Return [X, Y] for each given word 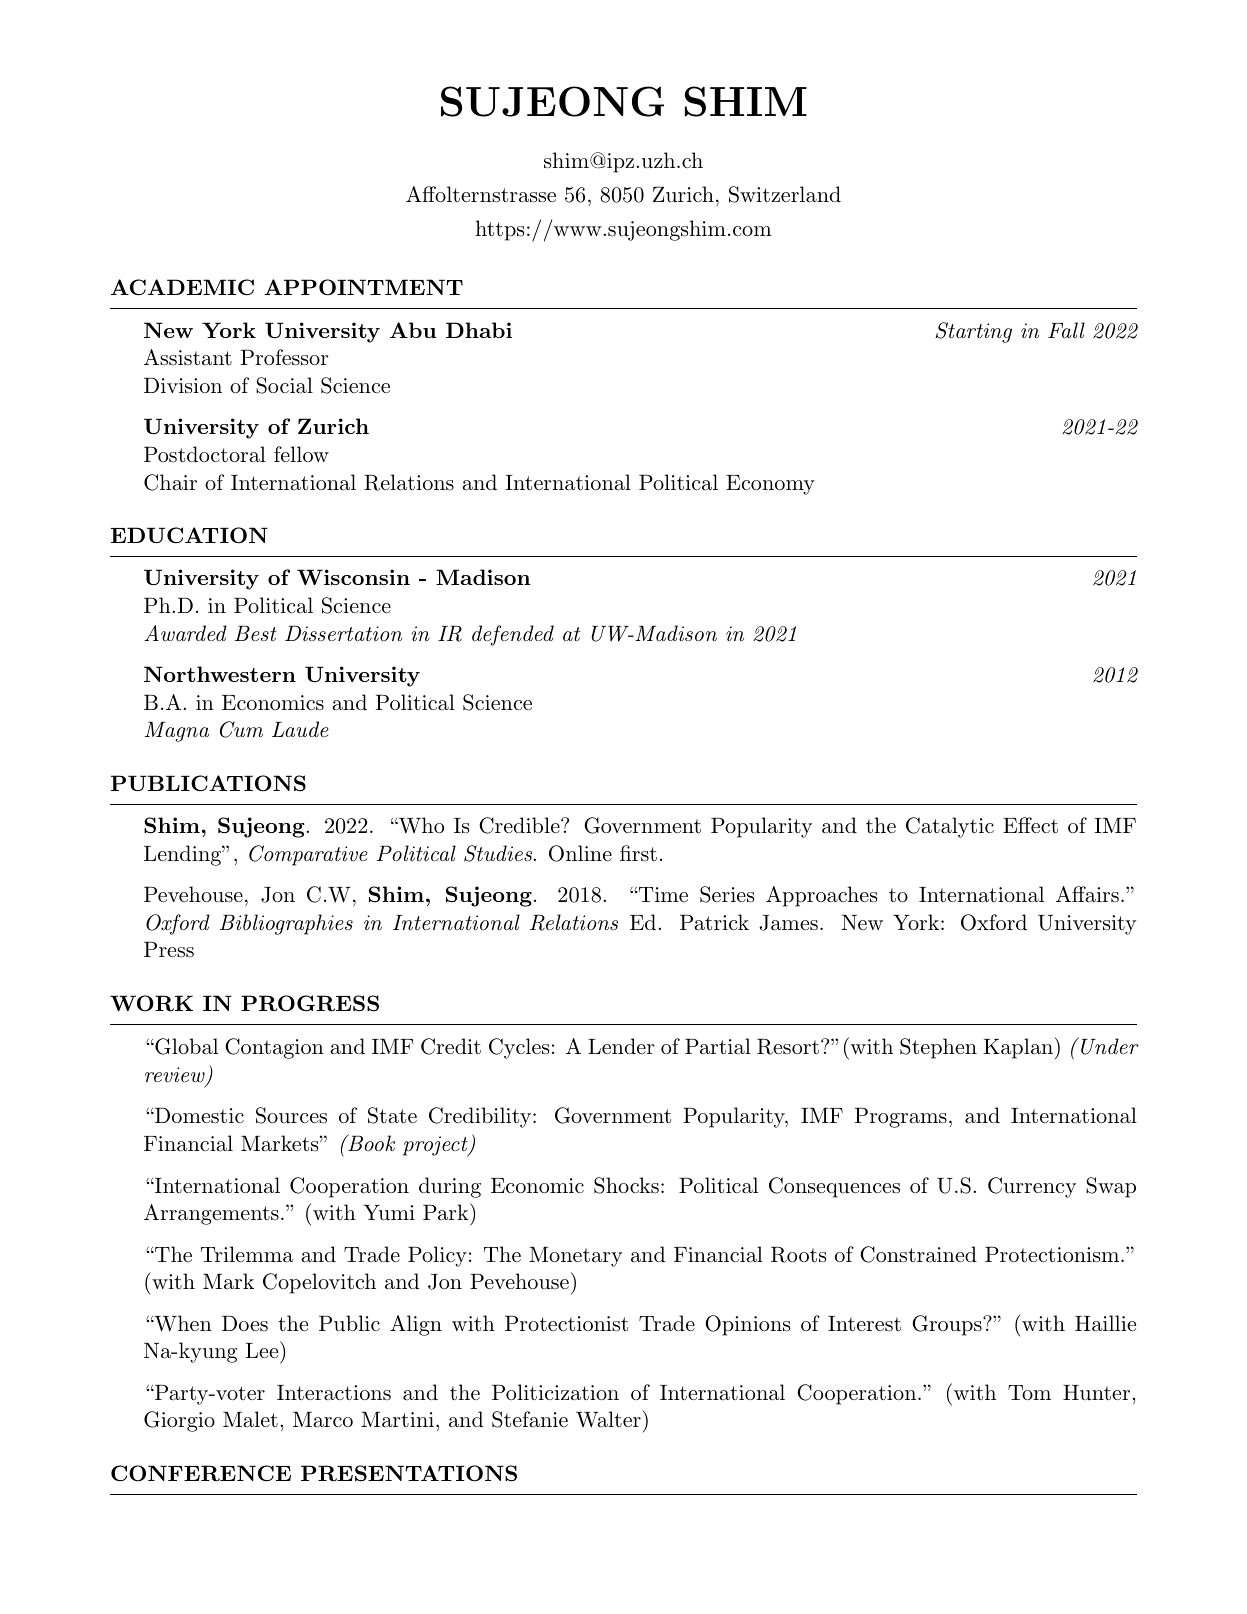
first [638, 853]
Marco [323, 1419]
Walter [609, 1419]
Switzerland [785, 194]
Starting [974, 332]
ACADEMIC [182, 287]
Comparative [308, 855]
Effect [1030, 825]
